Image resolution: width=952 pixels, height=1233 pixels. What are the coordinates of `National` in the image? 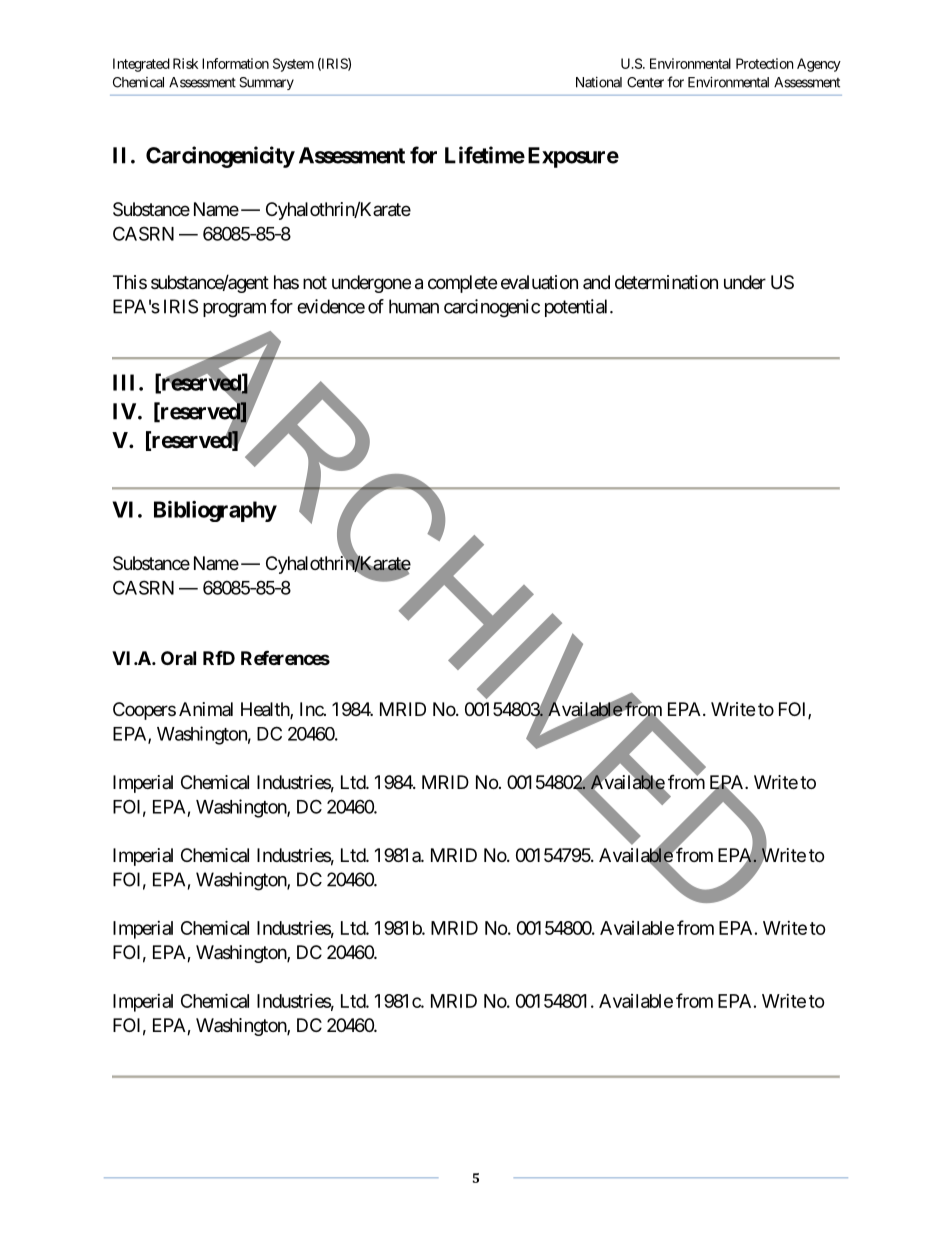 It's located at (599, 82).
